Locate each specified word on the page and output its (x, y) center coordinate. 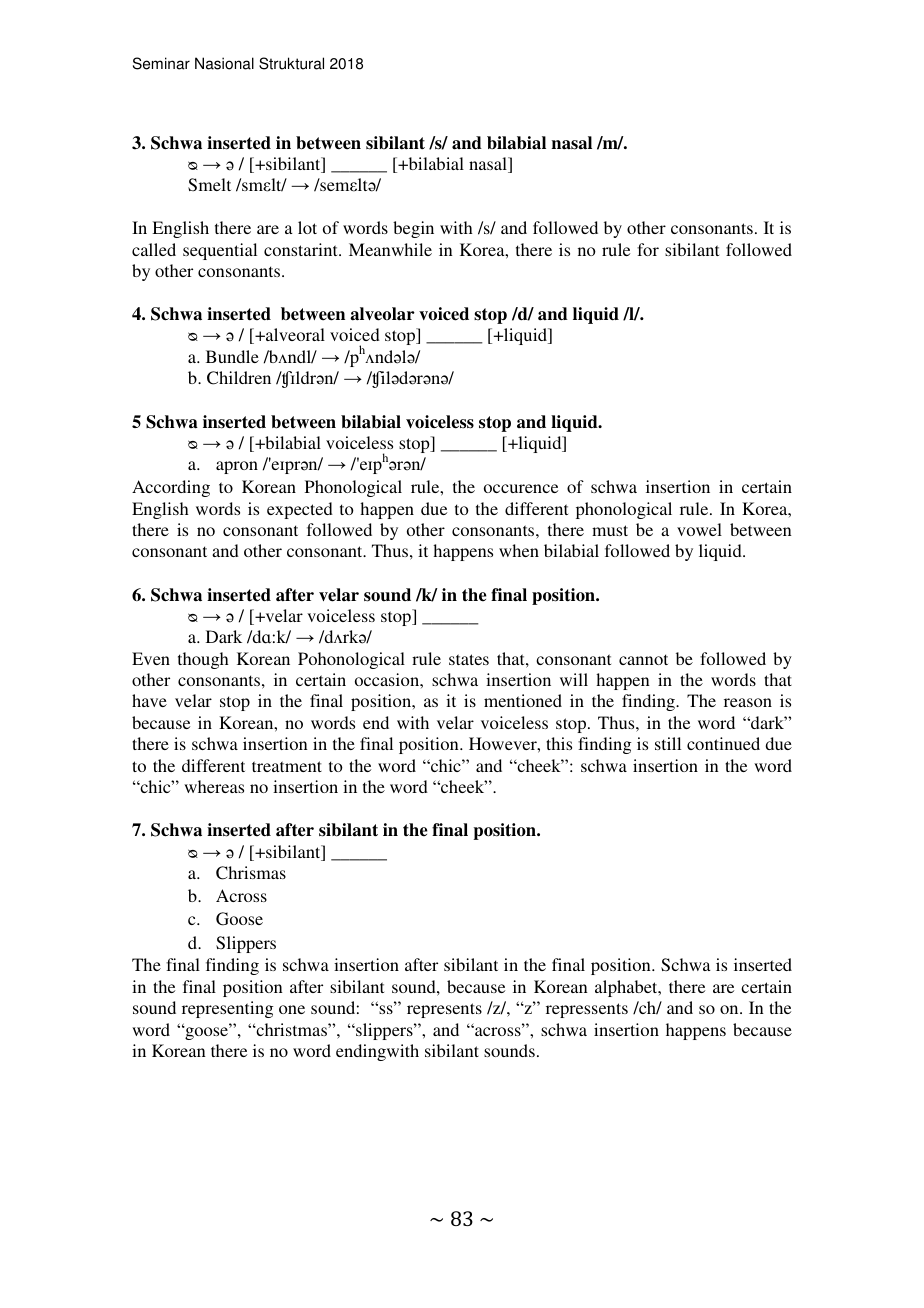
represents (444, 1010)
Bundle (232, 356)
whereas (214, 786)
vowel (699, 529)
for (648, 249)
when (519, 550)
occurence (521, 488)
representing (227, 1009)
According (171, 488)
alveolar (382, 314)
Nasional (224, 63)
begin (413, 229)
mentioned (523, 700)
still (668, 743)
